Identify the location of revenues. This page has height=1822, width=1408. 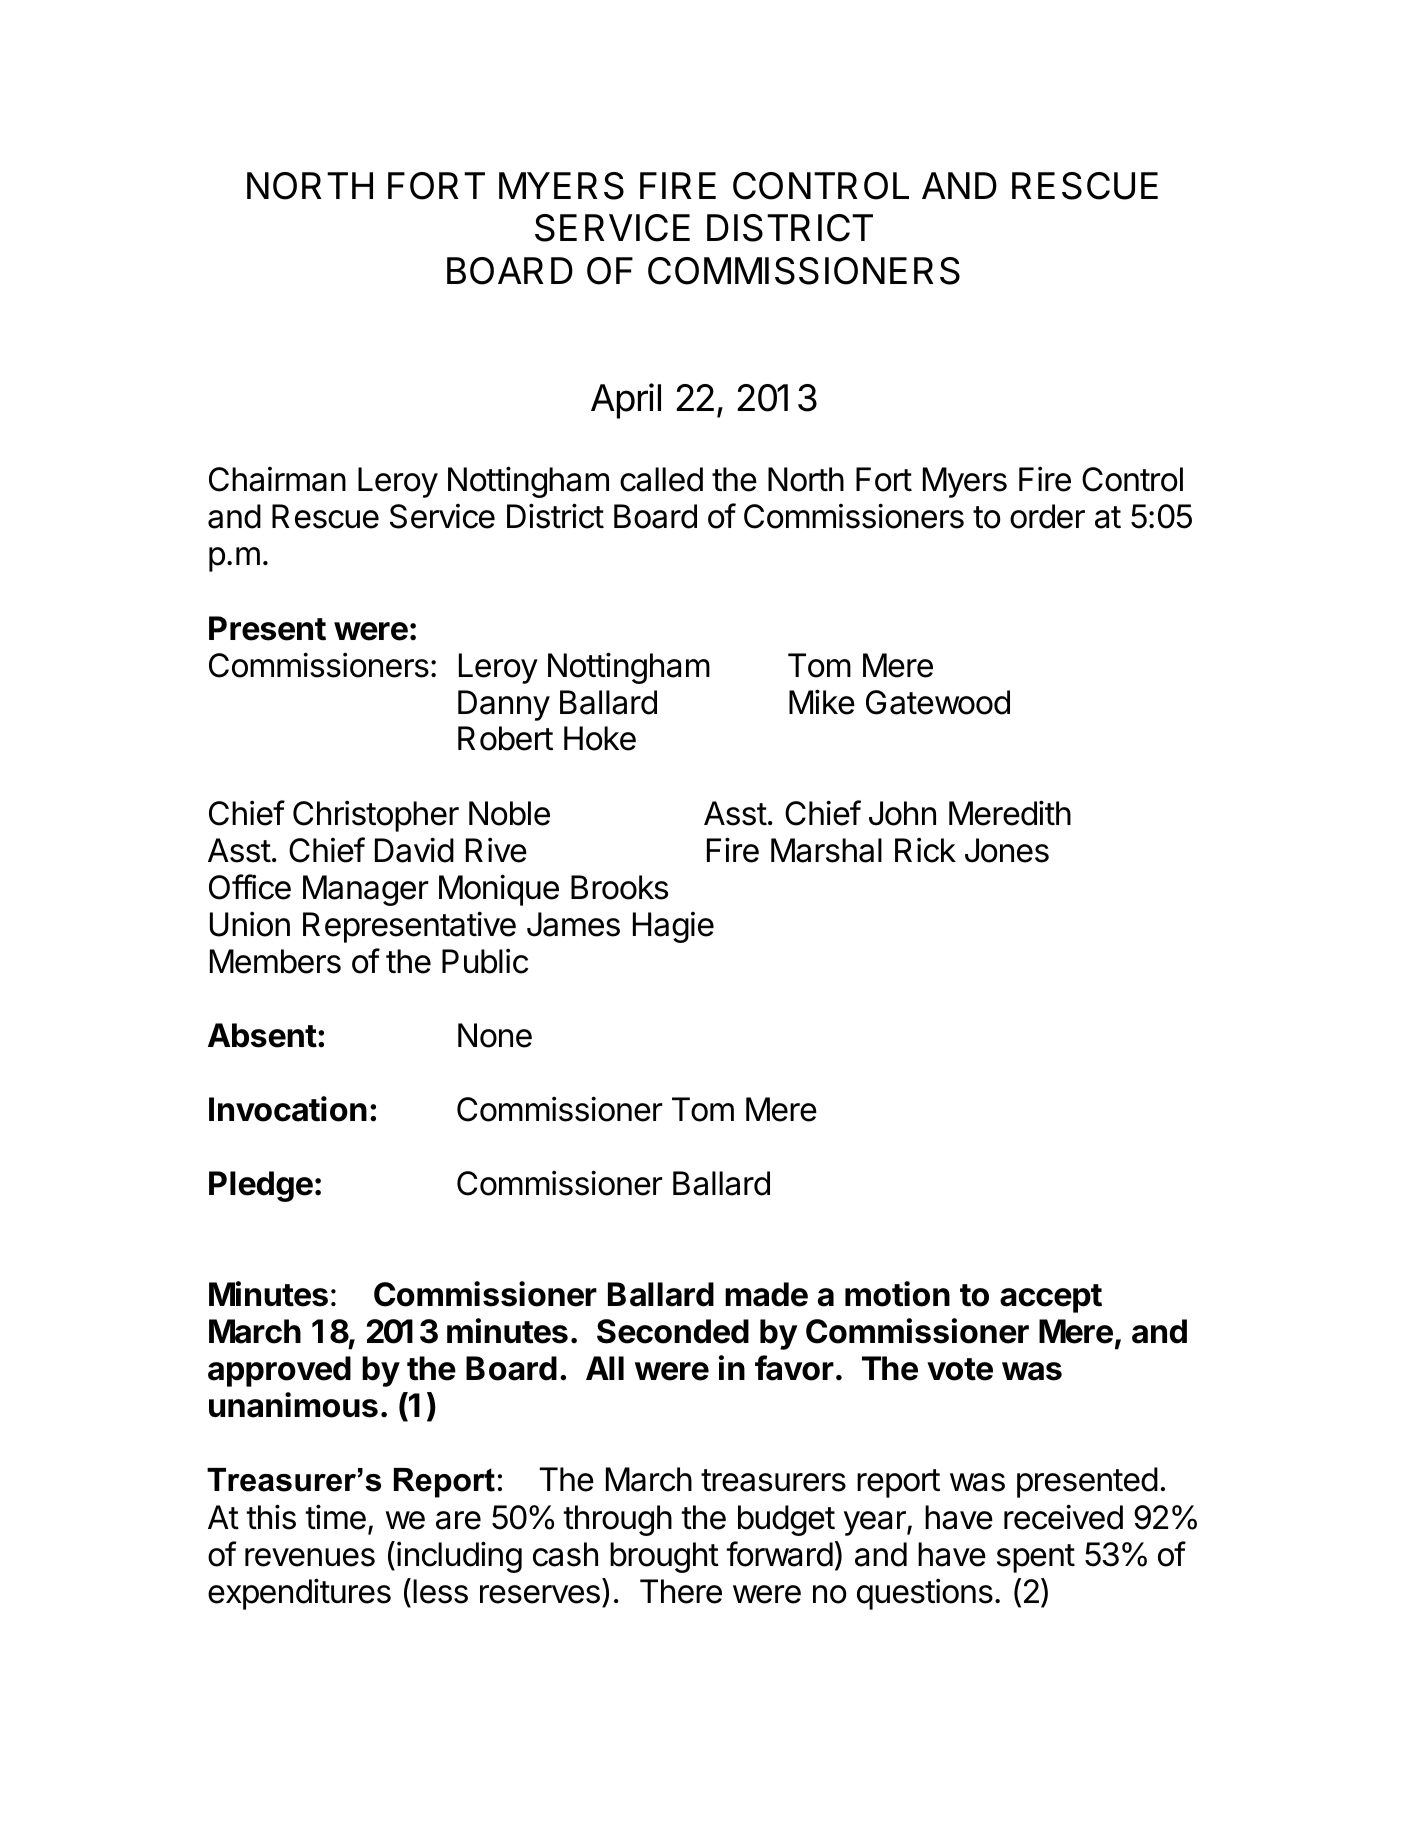
(310, 1557).
